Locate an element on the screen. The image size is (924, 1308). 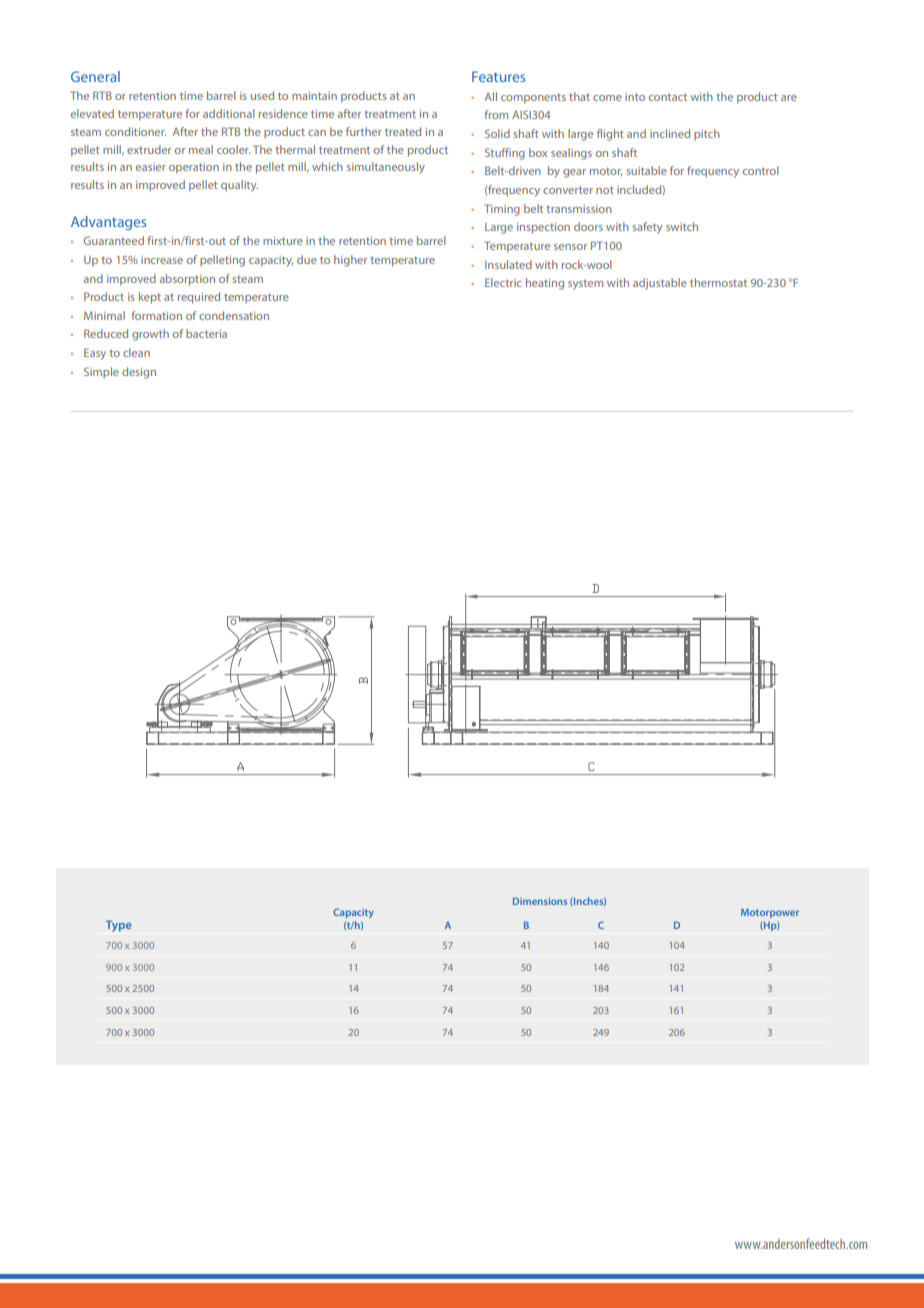
Type is located at coordinates (119, 926).
